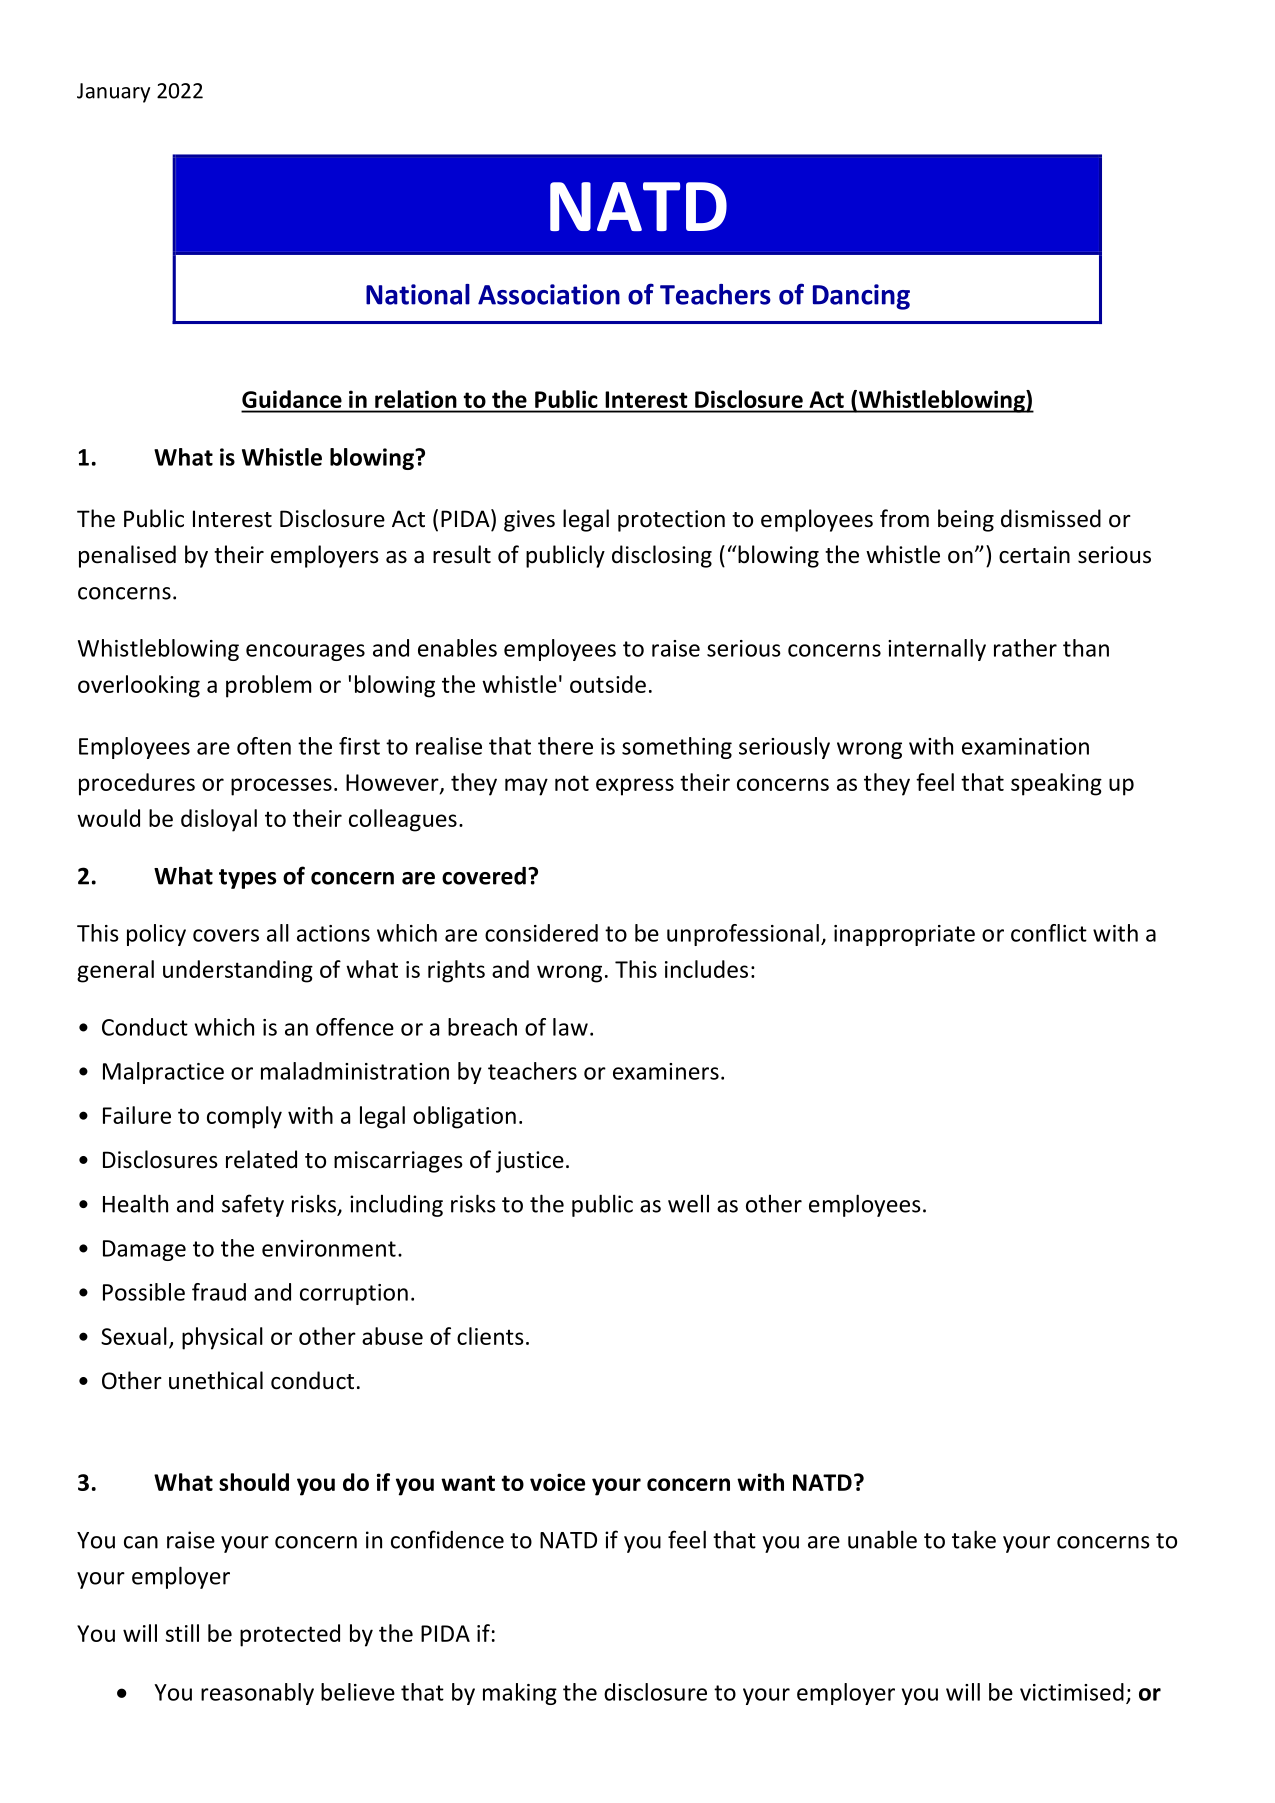 This document has height=1803, width=1275. I want to click on Dancing, so click(861, 297).
